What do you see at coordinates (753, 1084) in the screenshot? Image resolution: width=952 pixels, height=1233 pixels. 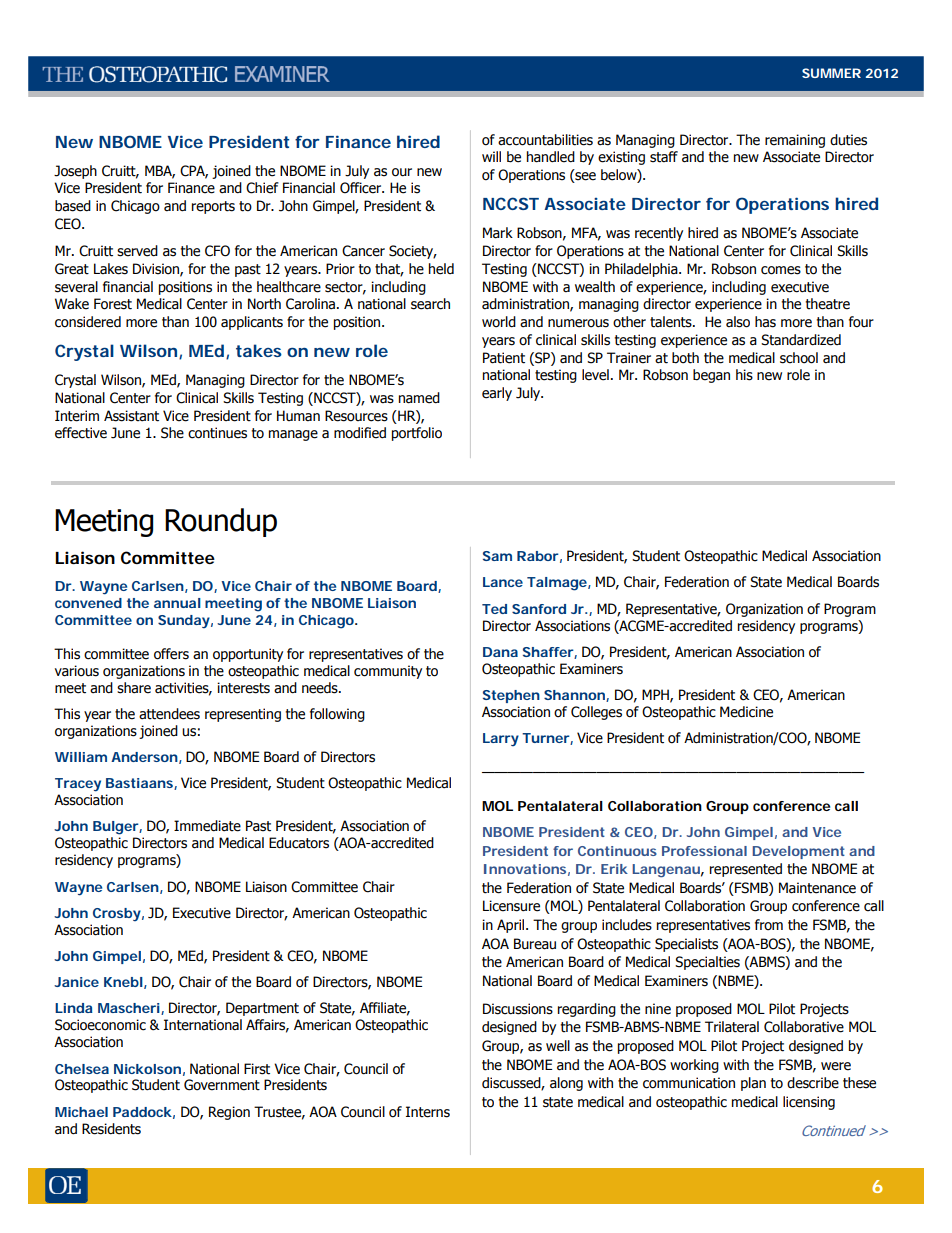 I see `plan` at bounding box center [753, 1084].
